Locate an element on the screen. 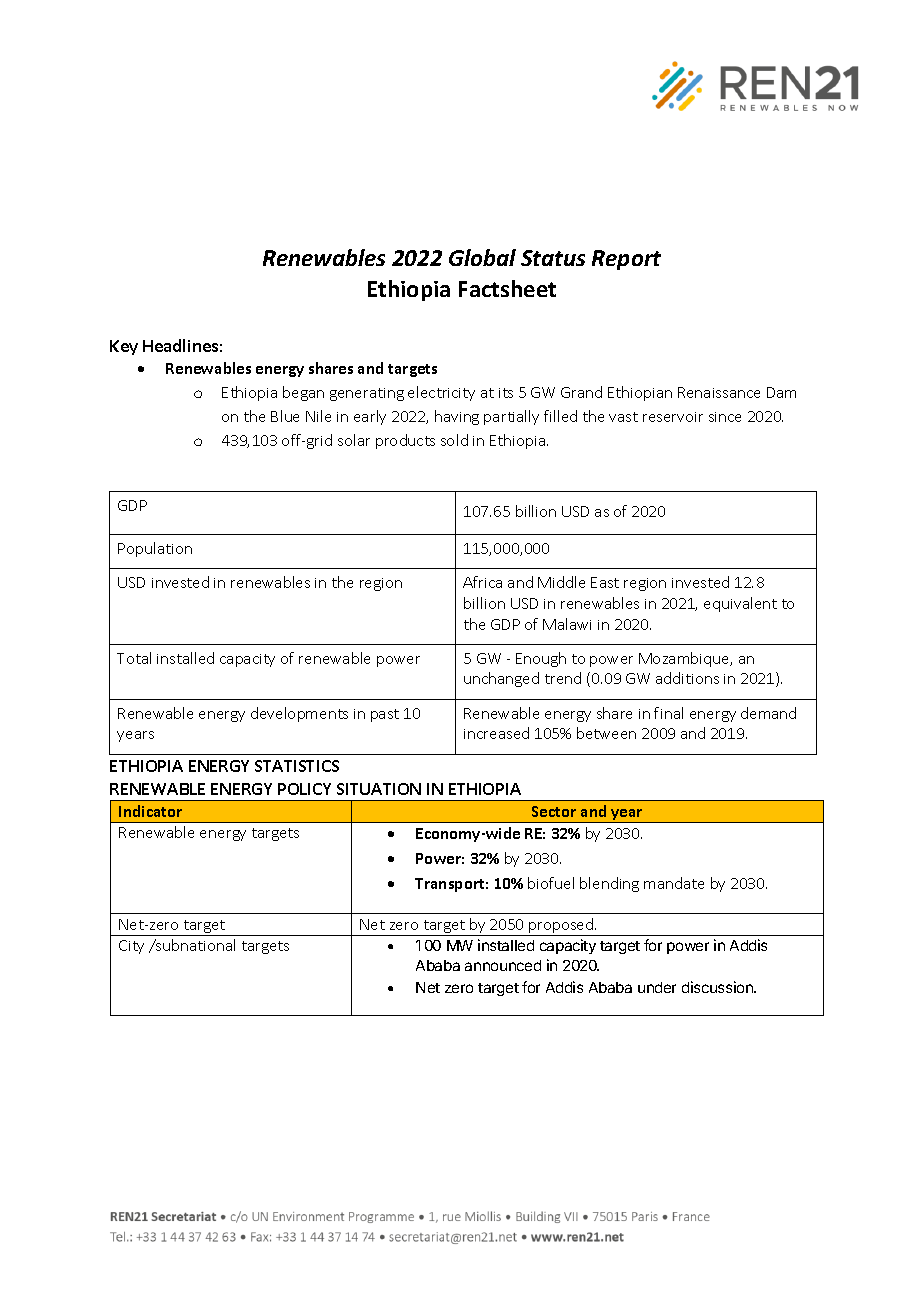 This screenshot has width=924, height=1309. Report is located at coordinates (626, 260).
